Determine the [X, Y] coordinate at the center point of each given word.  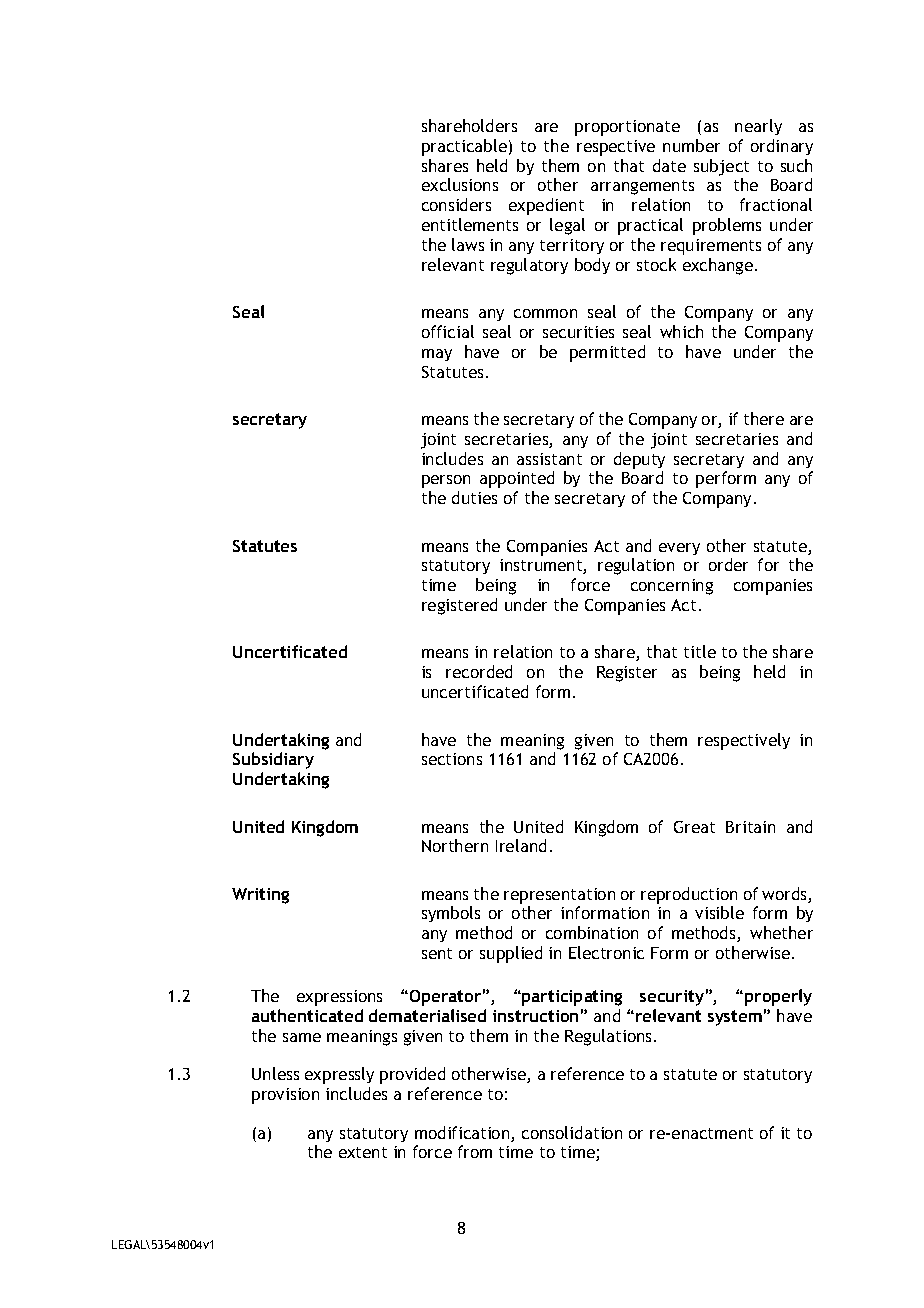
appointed [517, 479]
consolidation [572, 1132]
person [446, 481]
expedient [546, 206]
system [735, 1018]
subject [721, 167]
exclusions [460, 184]
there [764, 418]
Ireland [521, 845]
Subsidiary [273, 760]
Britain [750, 827]
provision [285, 1096]
